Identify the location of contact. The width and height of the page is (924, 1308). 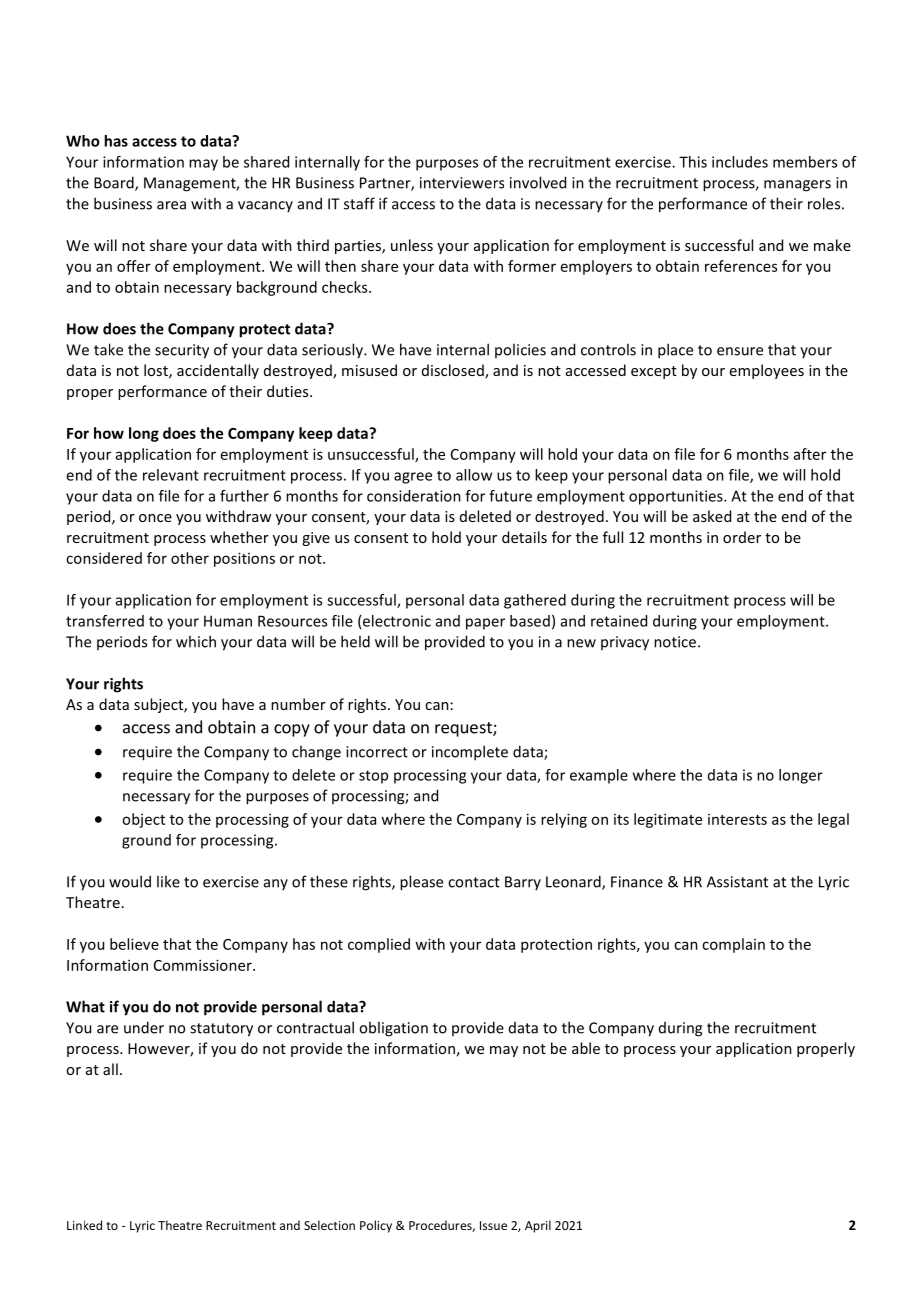
(474, 882).
